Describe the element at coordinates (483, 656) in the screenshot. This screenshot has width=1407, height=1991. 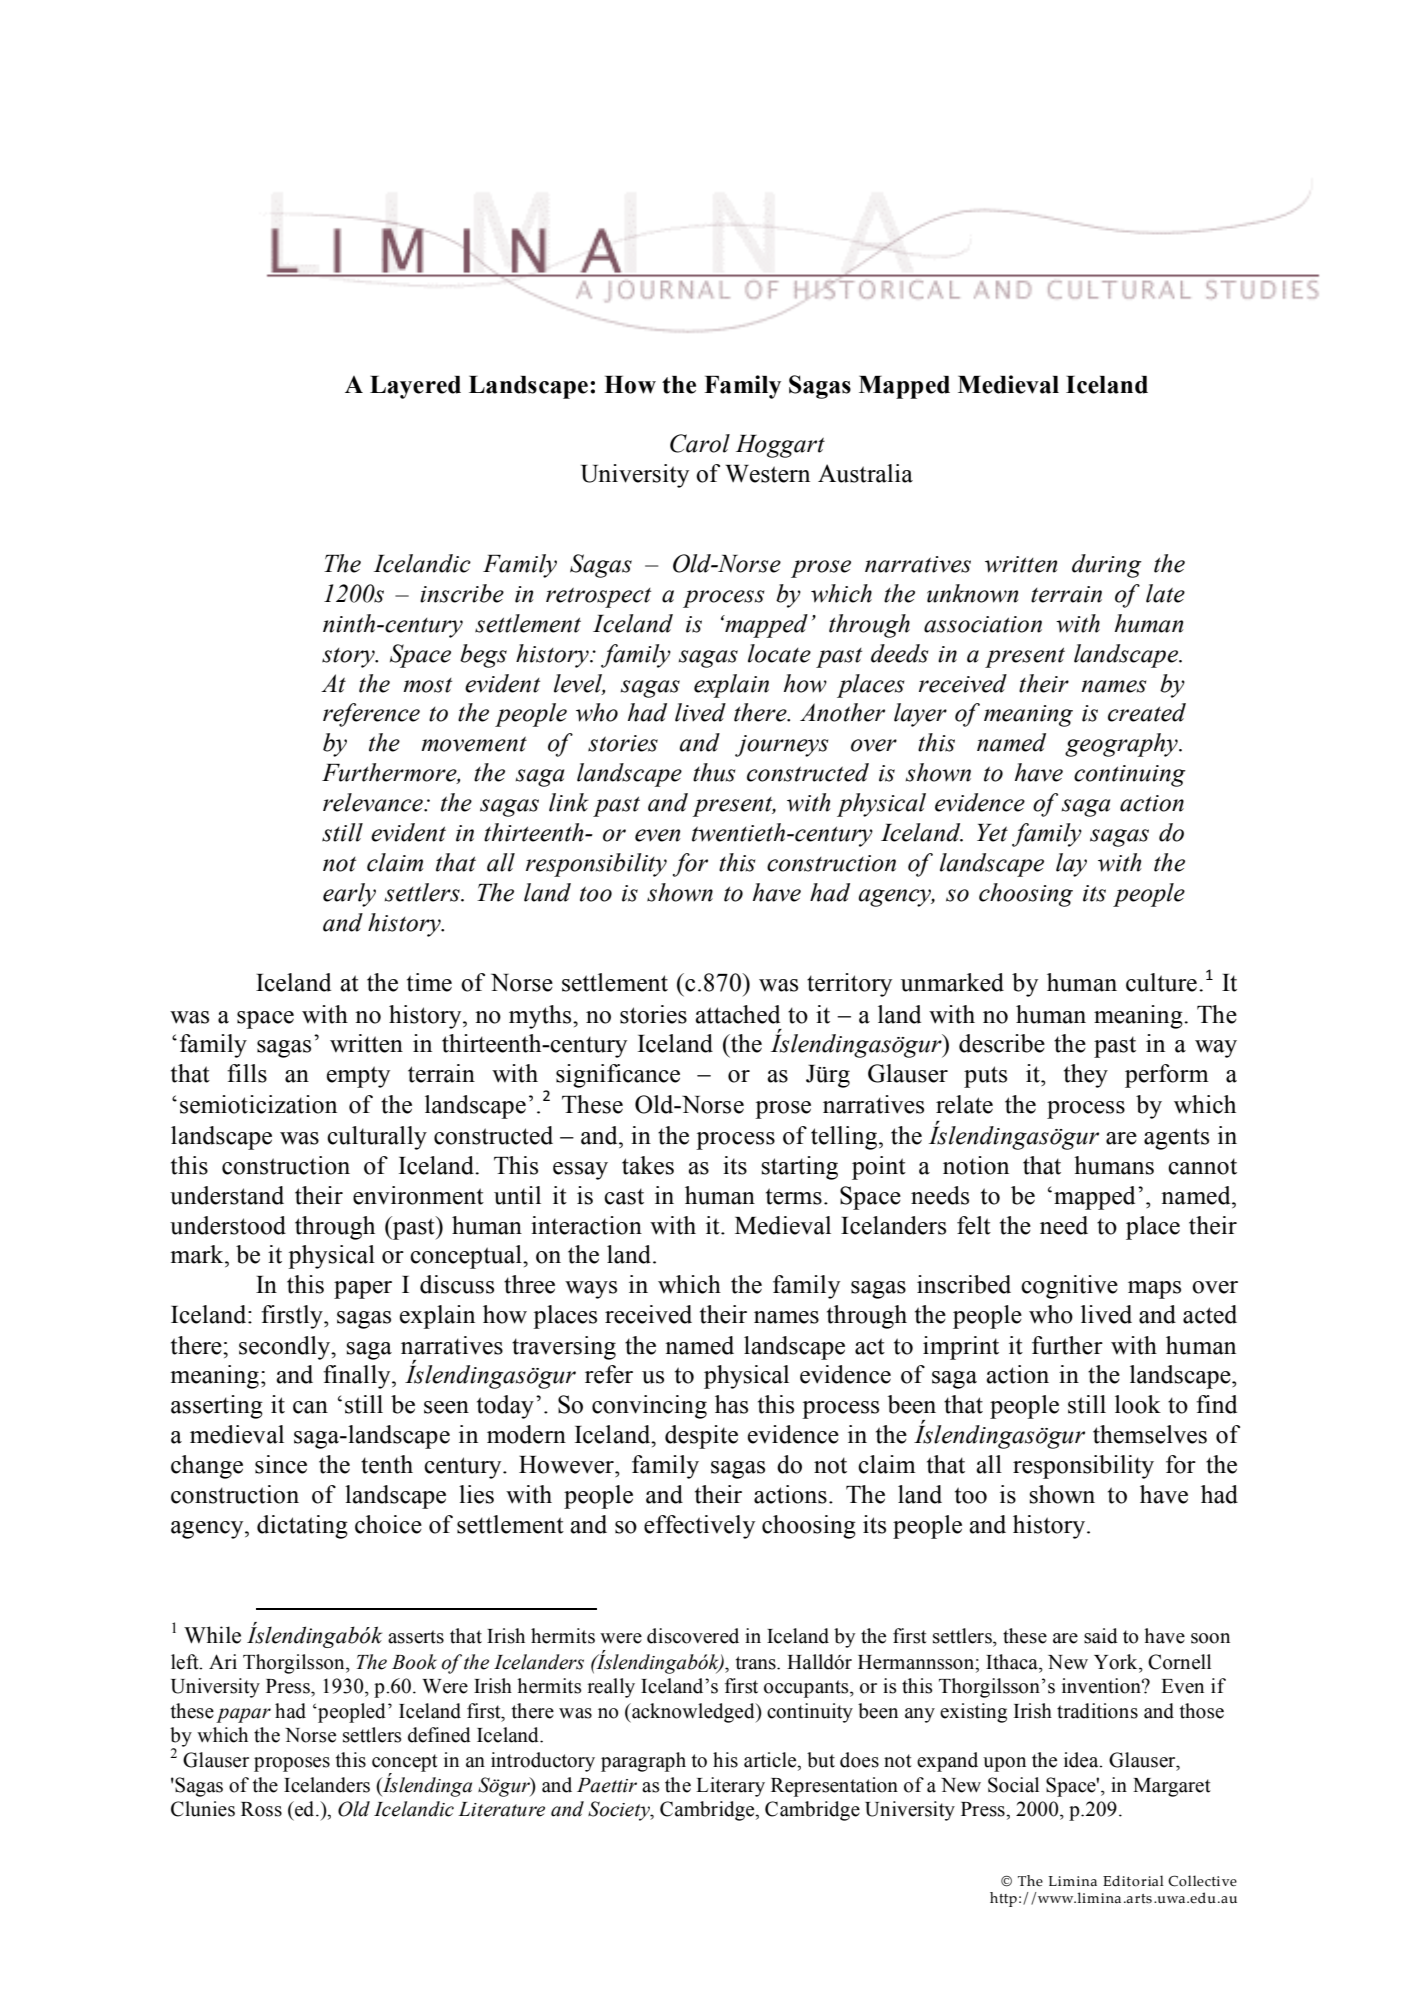
I see `begs` at that location.
